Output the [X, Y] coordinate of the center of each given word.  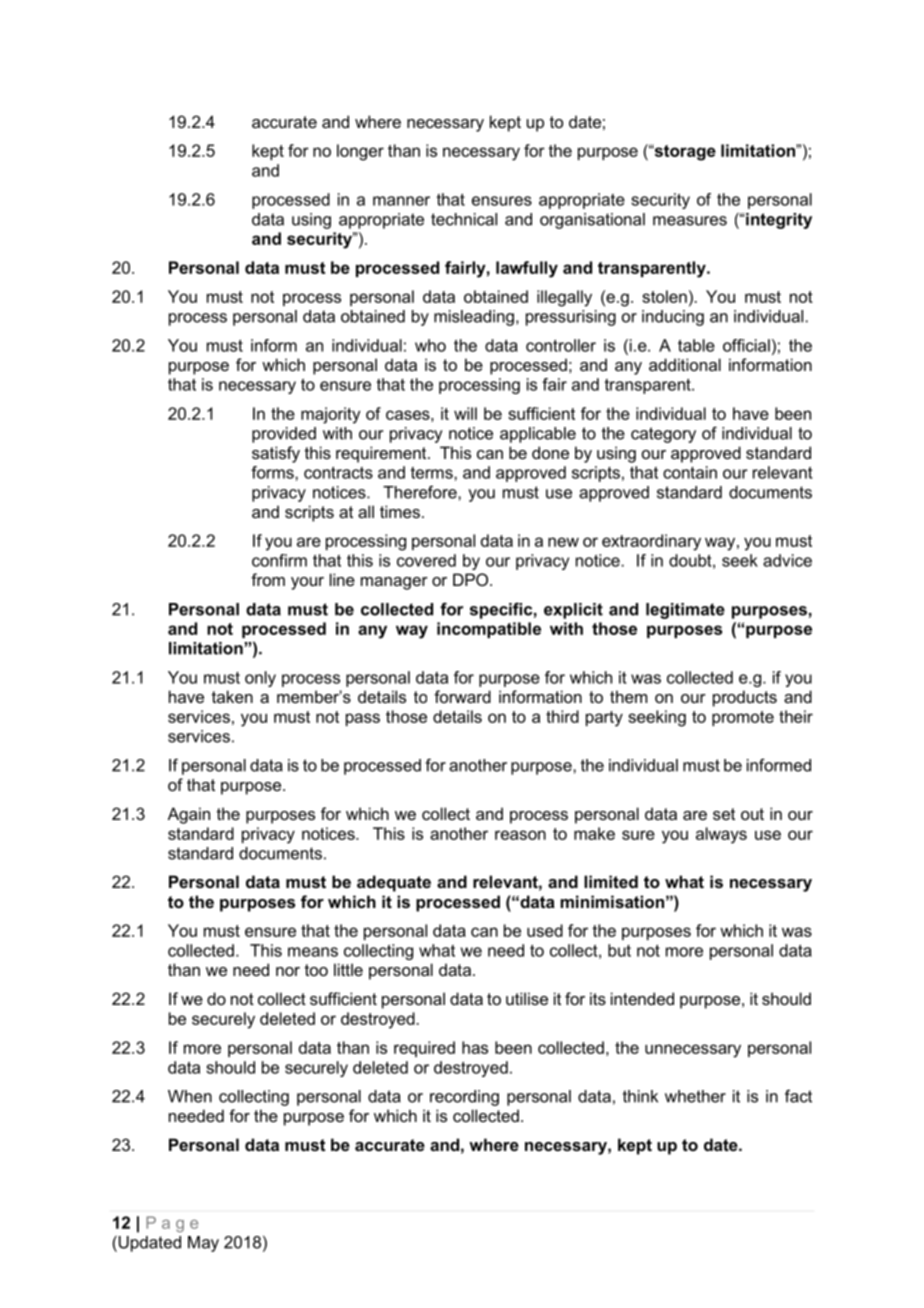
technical [464, 219]
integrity [779, 221]
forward [462, 696]
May [203, 1244]
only [260, 679]
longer [360, 152]
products [745, 698]
